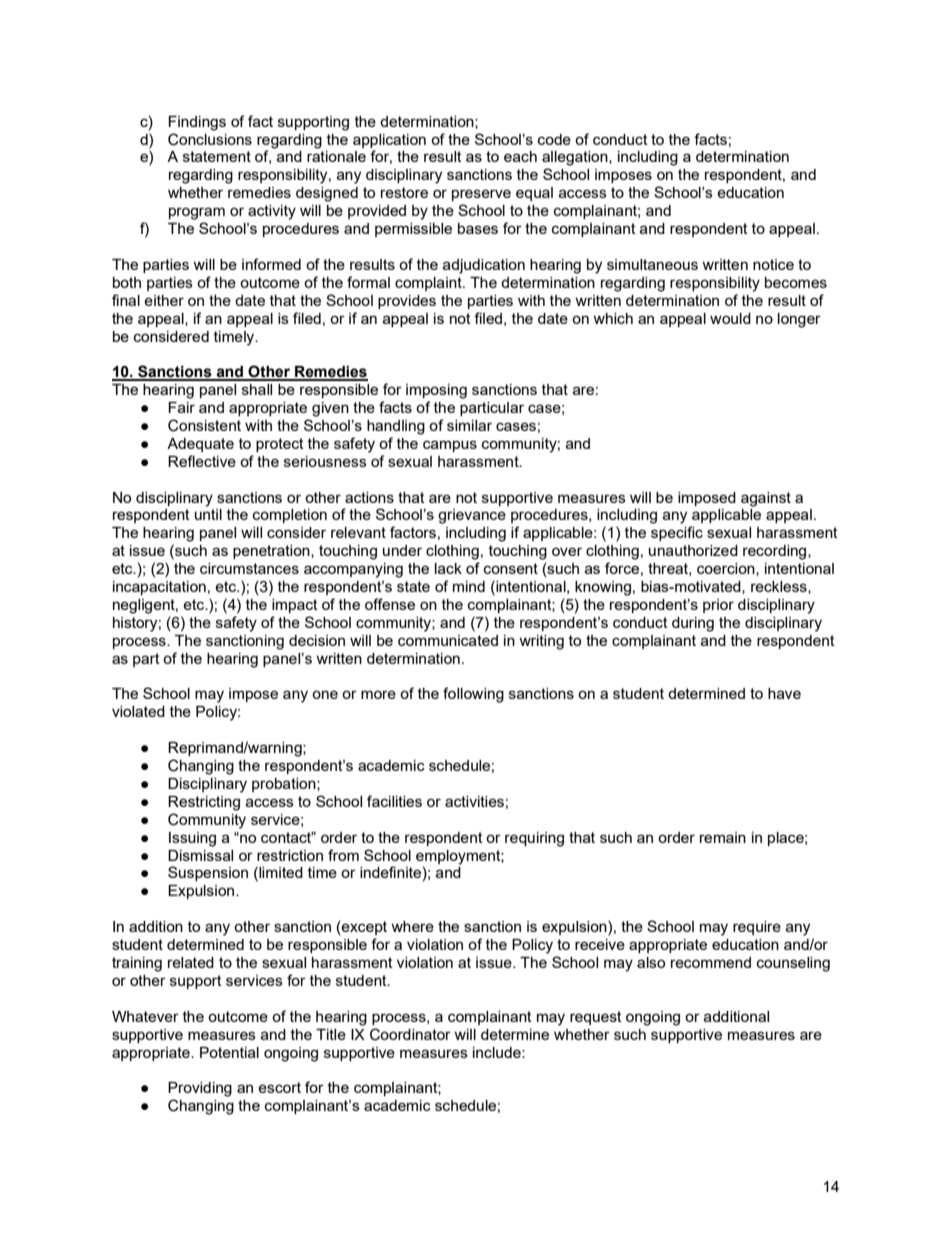  I want to click on until, so click(208, 514).
